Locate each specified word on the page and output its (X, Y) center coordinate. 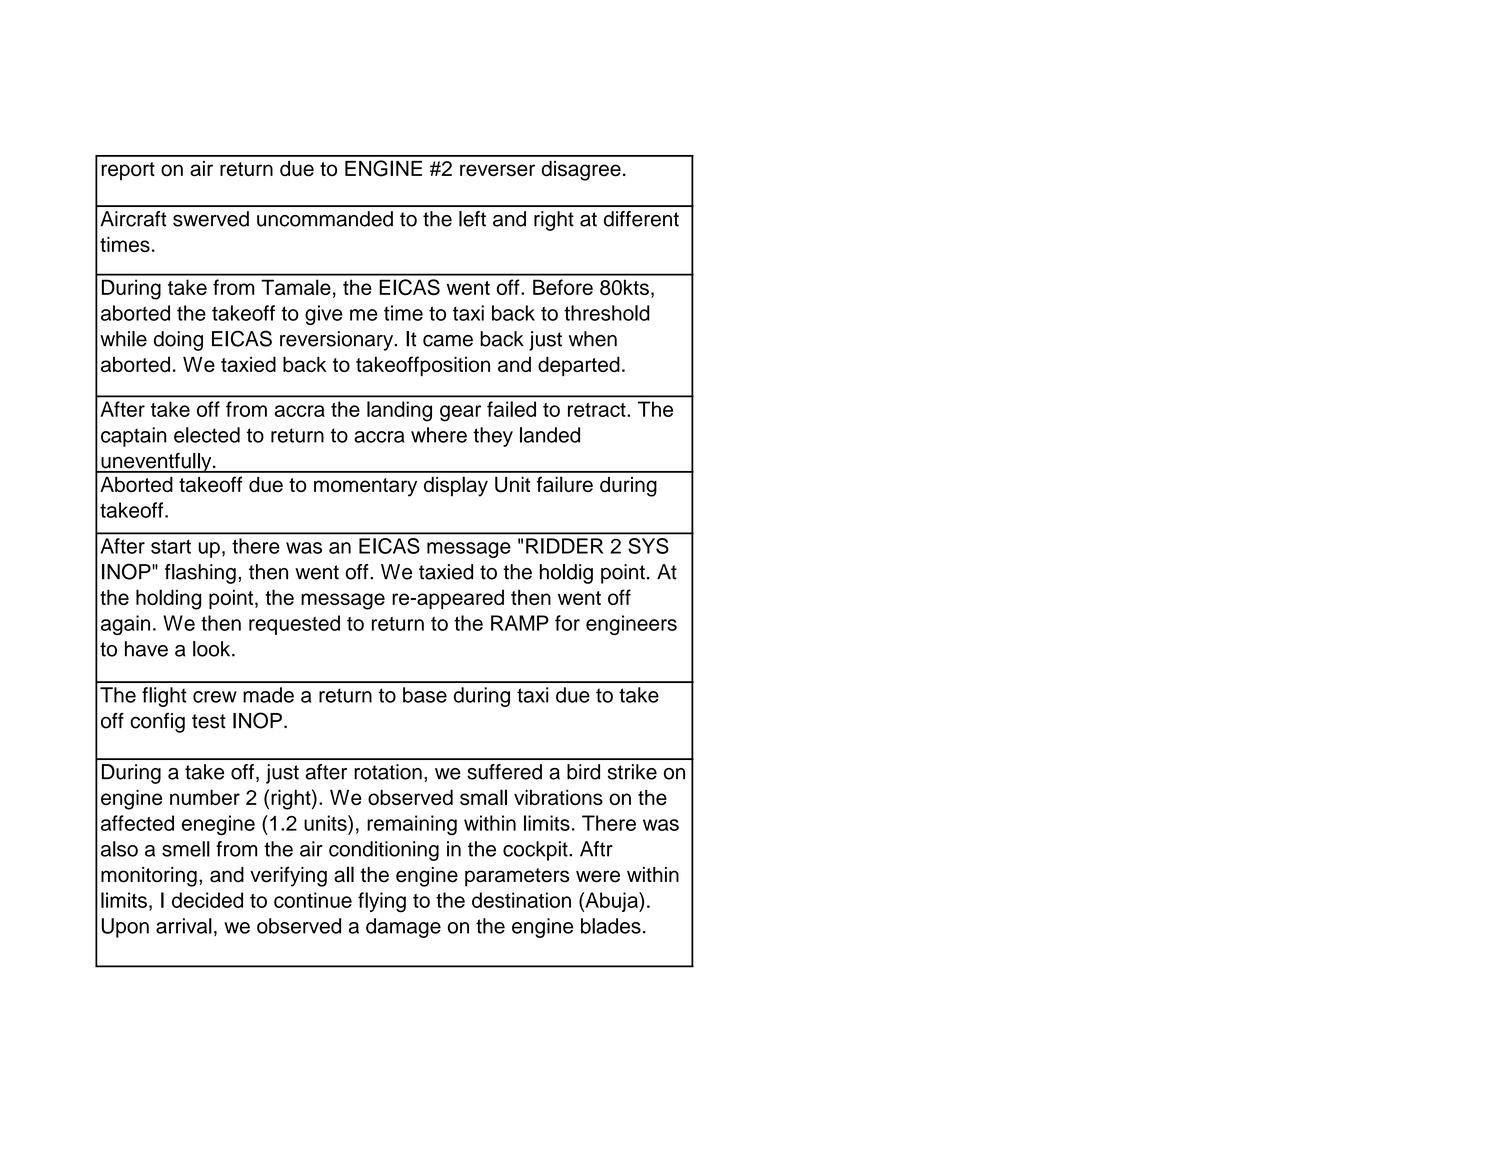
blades (611, 926)
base (425, 695)
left (472, 219)
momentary (365, 487)
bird (583, 772)
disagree (581, 171)
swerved (211, 219)
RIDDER (564, 546)
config (157, 723)
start (171, 546)
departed (579, 366)
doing (178, 341)
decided (207, 900)
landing (399, 411)
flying (382, 902)
